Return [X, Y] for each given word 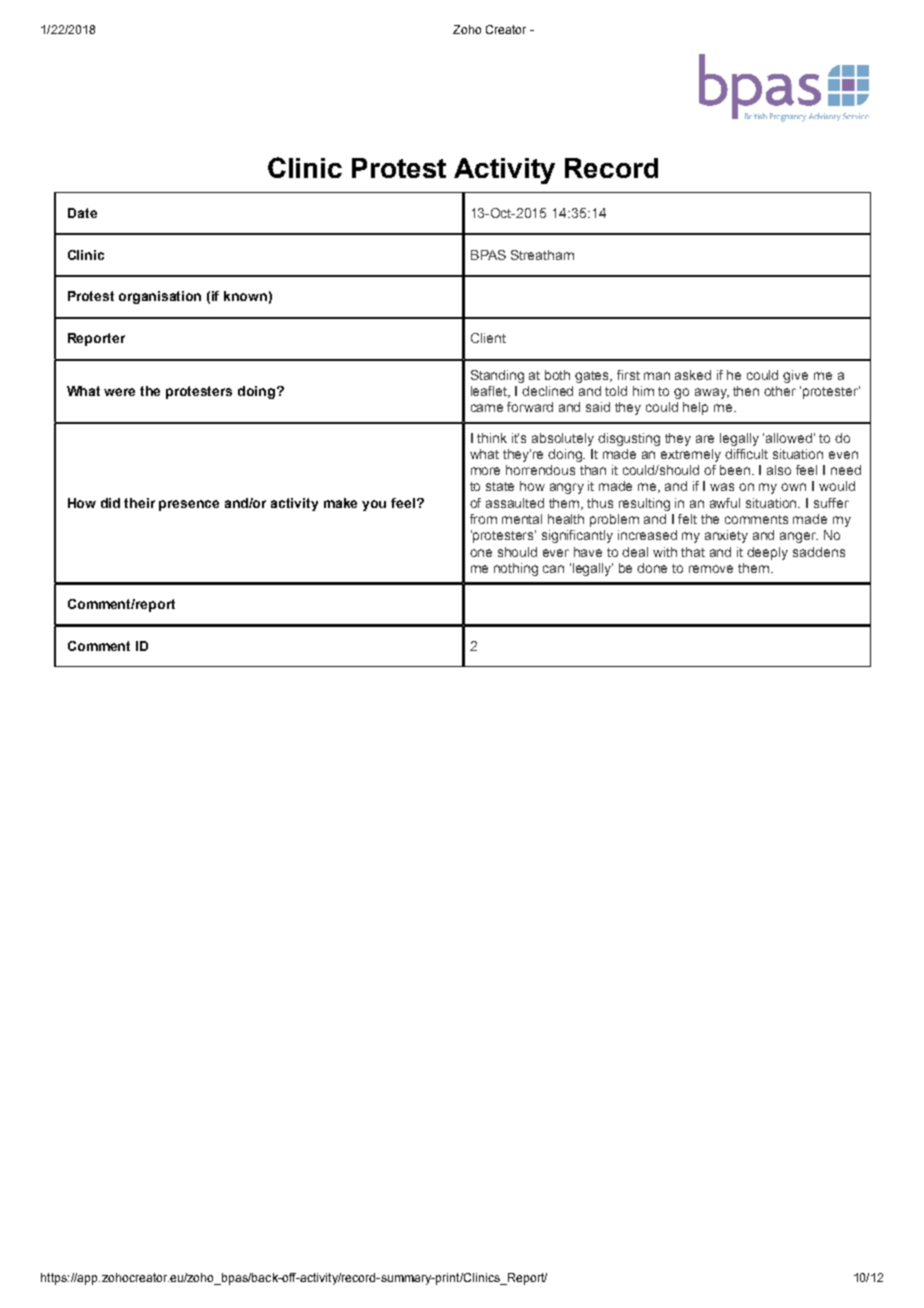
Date [82, 213]
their [139, 503]
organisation [160, 297]
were [119, 392]
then [746, 391]
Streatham [542, 255]
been [736, 470]
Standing [497, 376]
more [485, 471]
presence [189, 505]
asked [693, 375]
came [487, 408]
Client [488, 338]
